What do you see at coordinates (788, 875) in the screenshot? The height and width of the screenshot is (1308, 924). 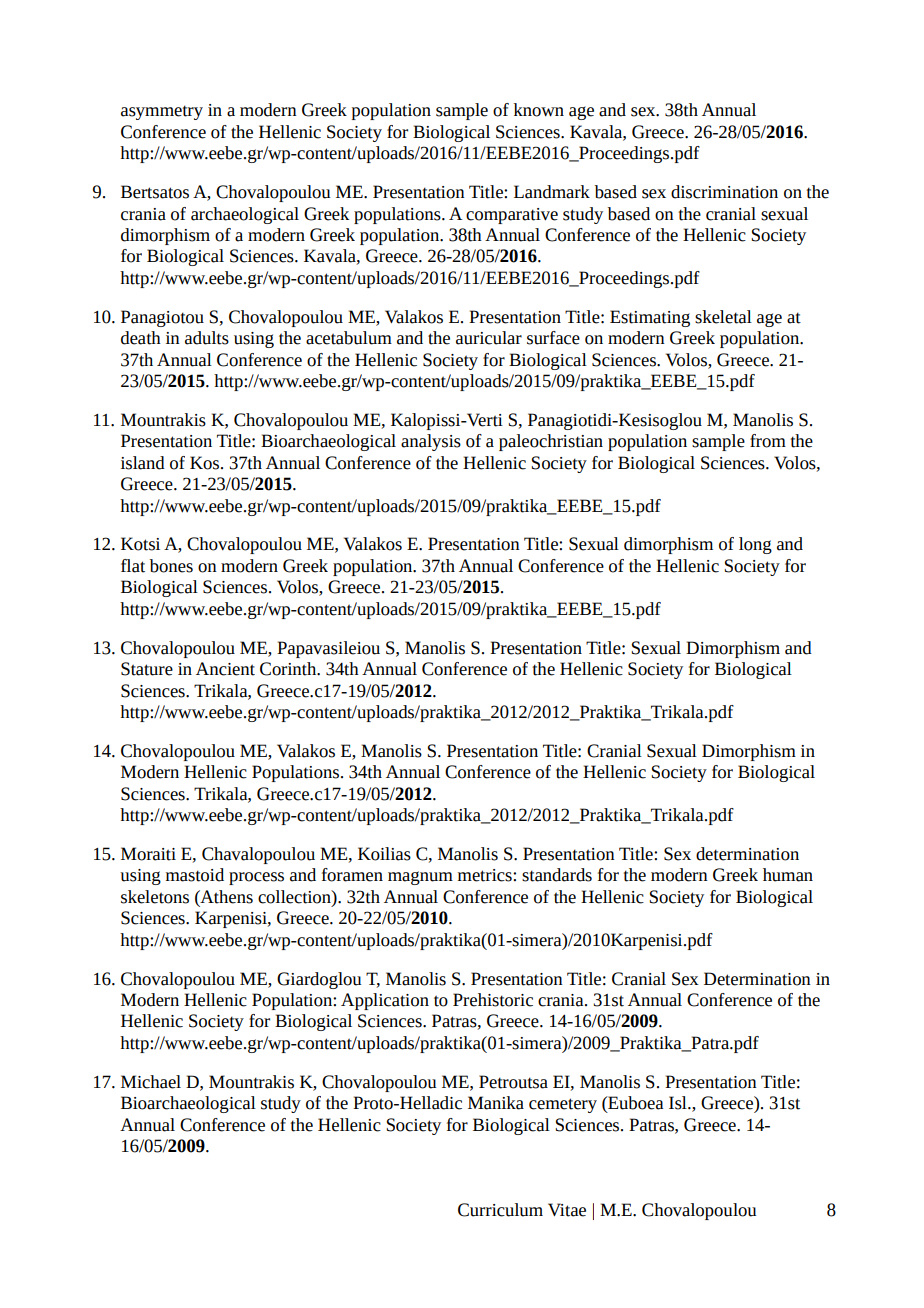 I see `human` at bounding box center [788, 875].
